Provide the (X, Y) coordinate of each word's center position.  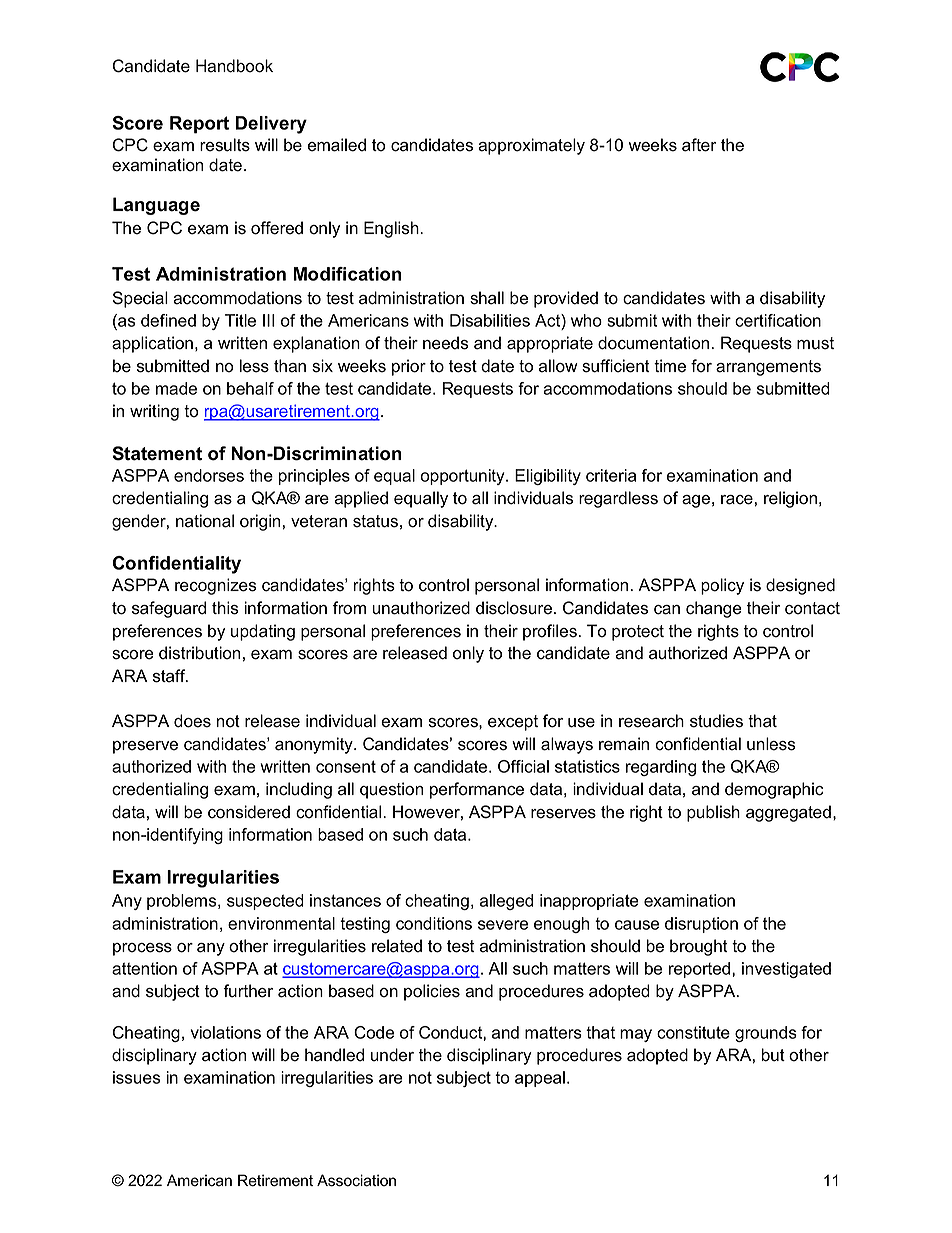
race (737, 500)
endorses (209, 475)
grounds (766, 1034)
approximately (531, 146)
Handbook (234, 66)
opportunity (464, 477)
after (699, 145)
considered (249, 812)
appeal (540, 1079)
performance (477, 790)
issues (136, 1077)
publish (713, 813)
